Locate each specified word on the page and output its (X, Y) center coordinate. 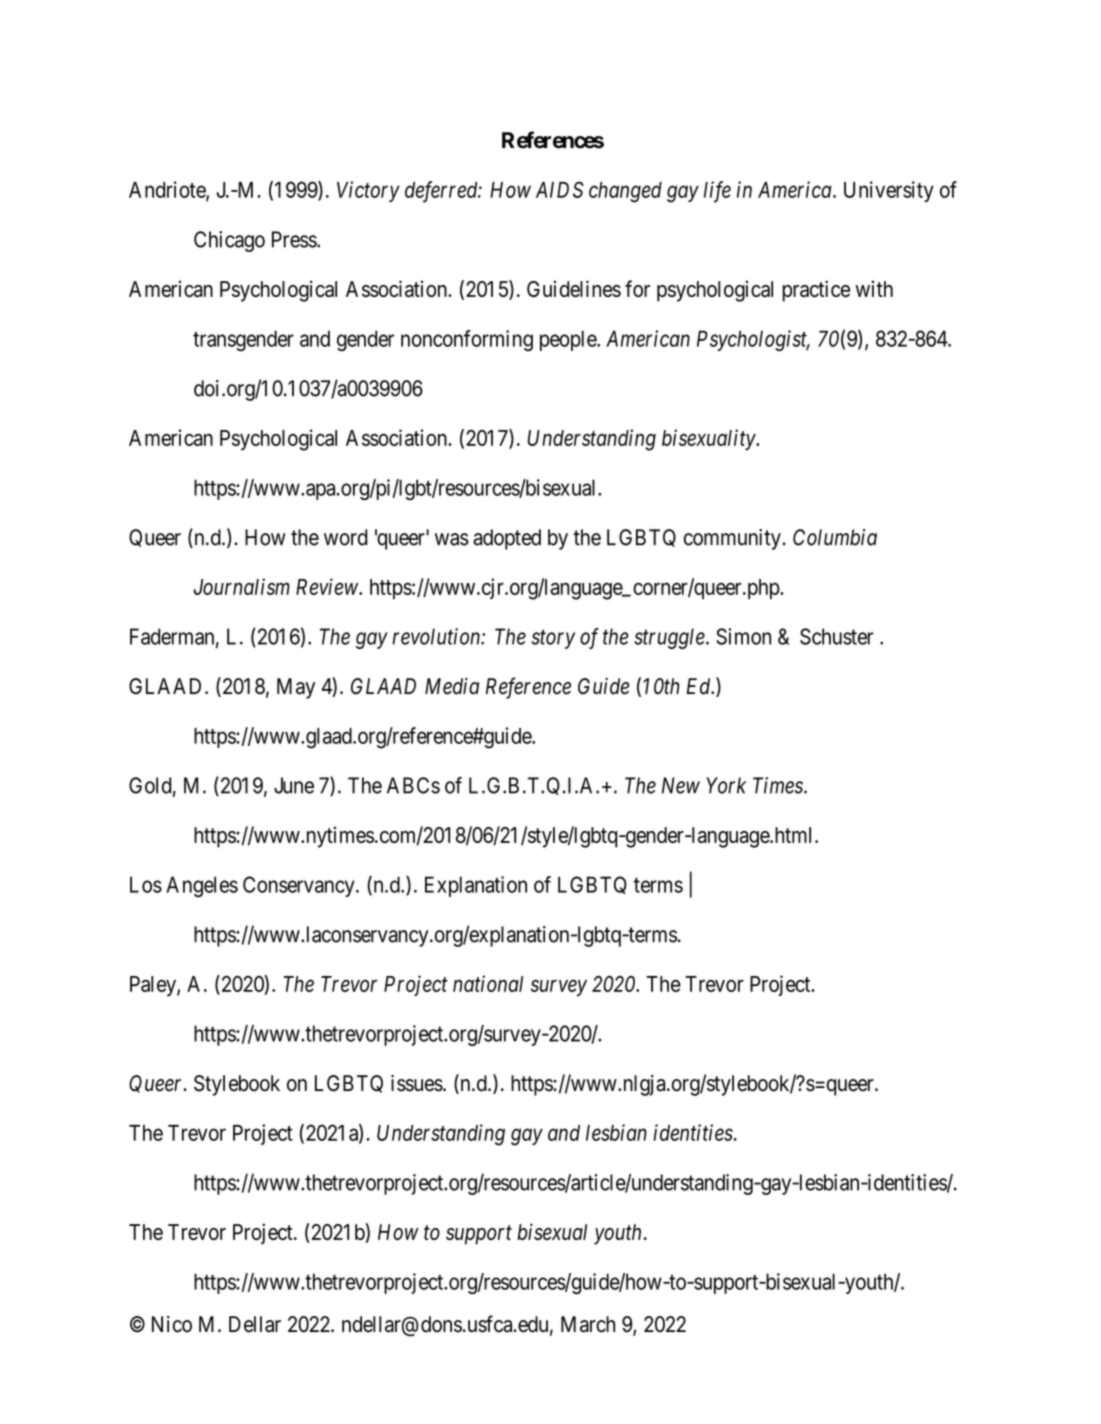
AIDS (560, 189)
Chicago (229, 241)
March (588, 1324)
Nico (172, 1324)
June (294, 785)
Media (452, 686)
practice (816, 291)
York (726, 785)
